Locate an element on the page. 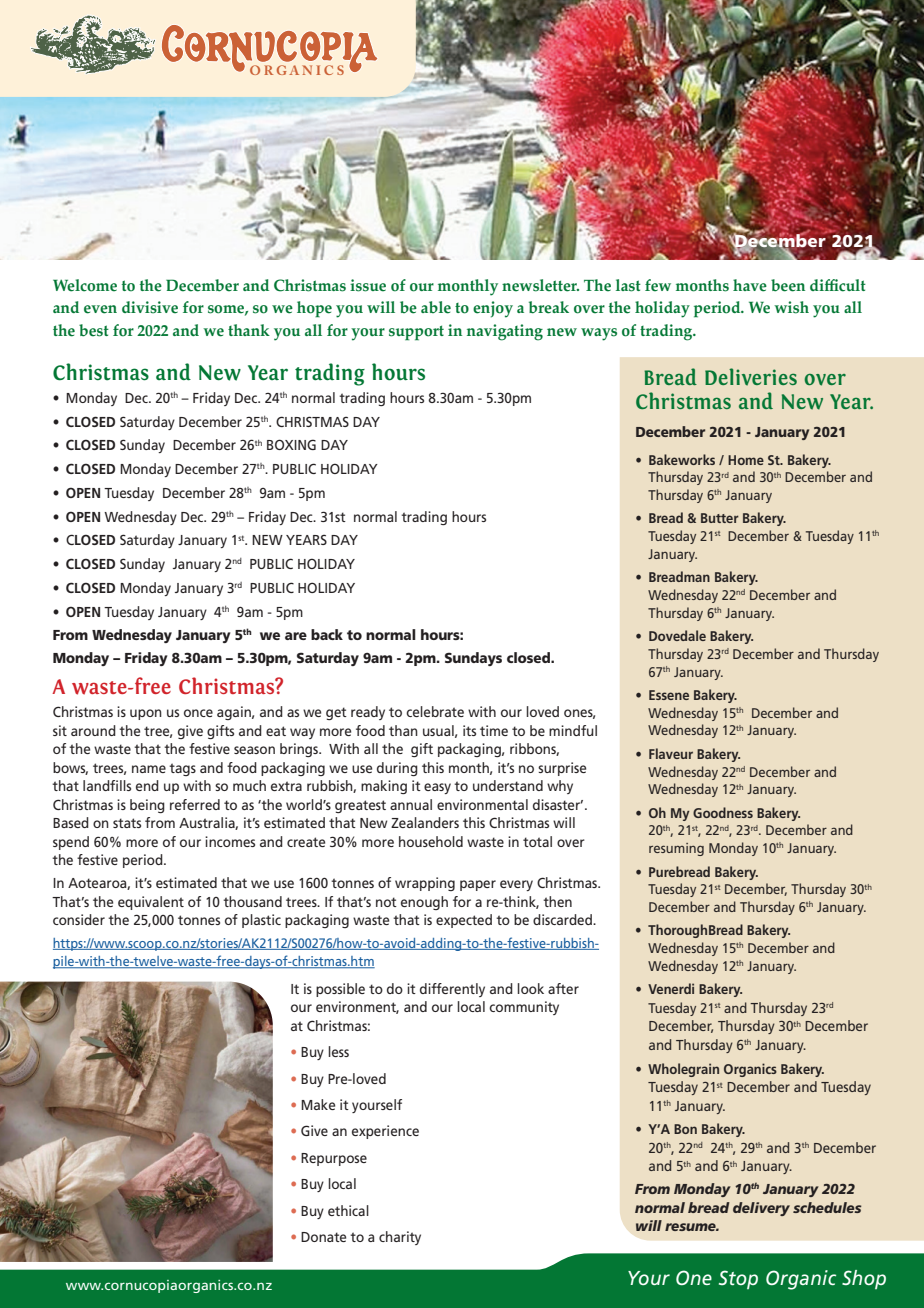 The image size is (924, 1308). paper is located at coordinates (478, 885).
